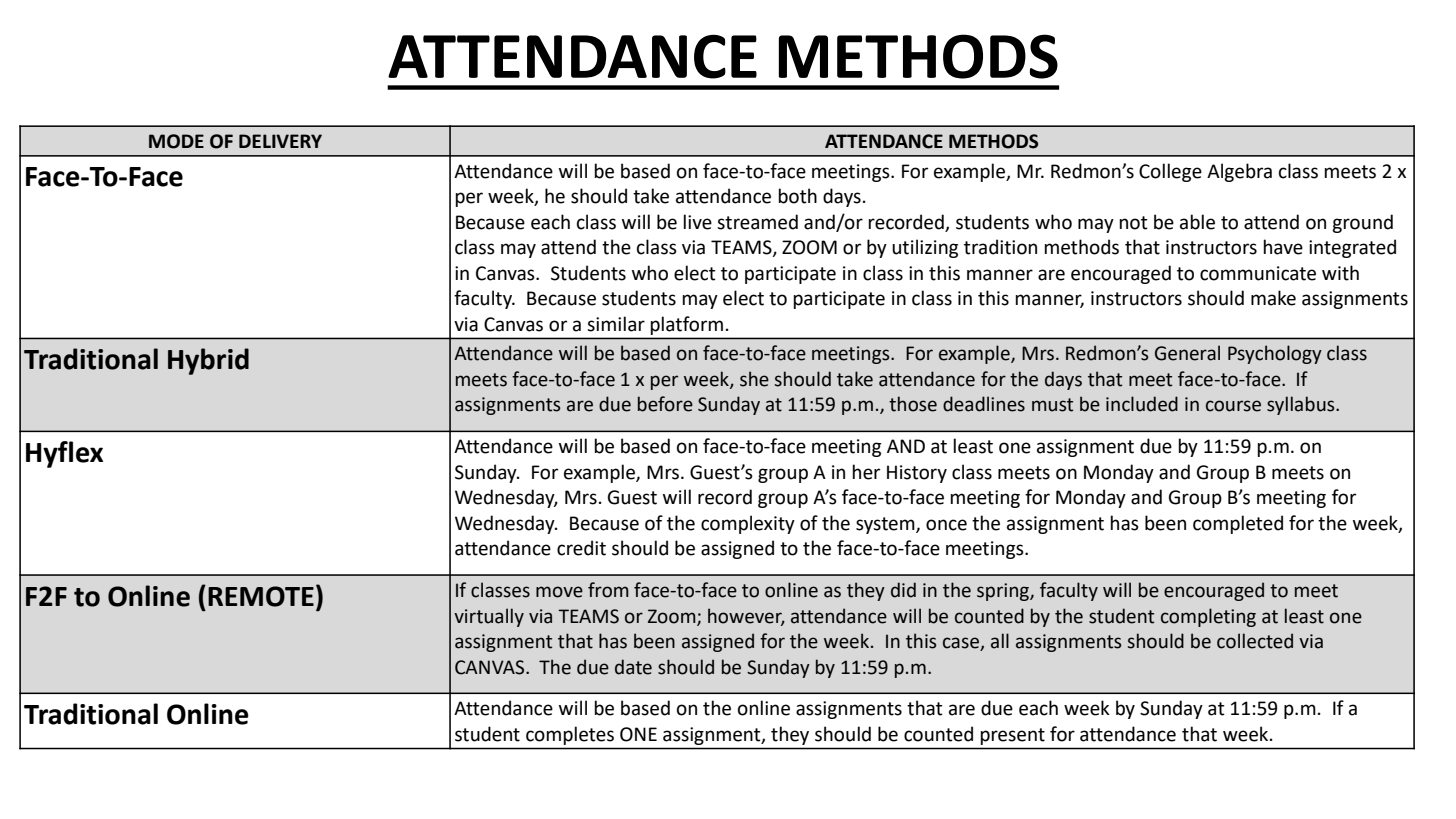  What do you see at coordinates (1170, 172) in the image?
I see `College` at bounding box center [1170, 172].
